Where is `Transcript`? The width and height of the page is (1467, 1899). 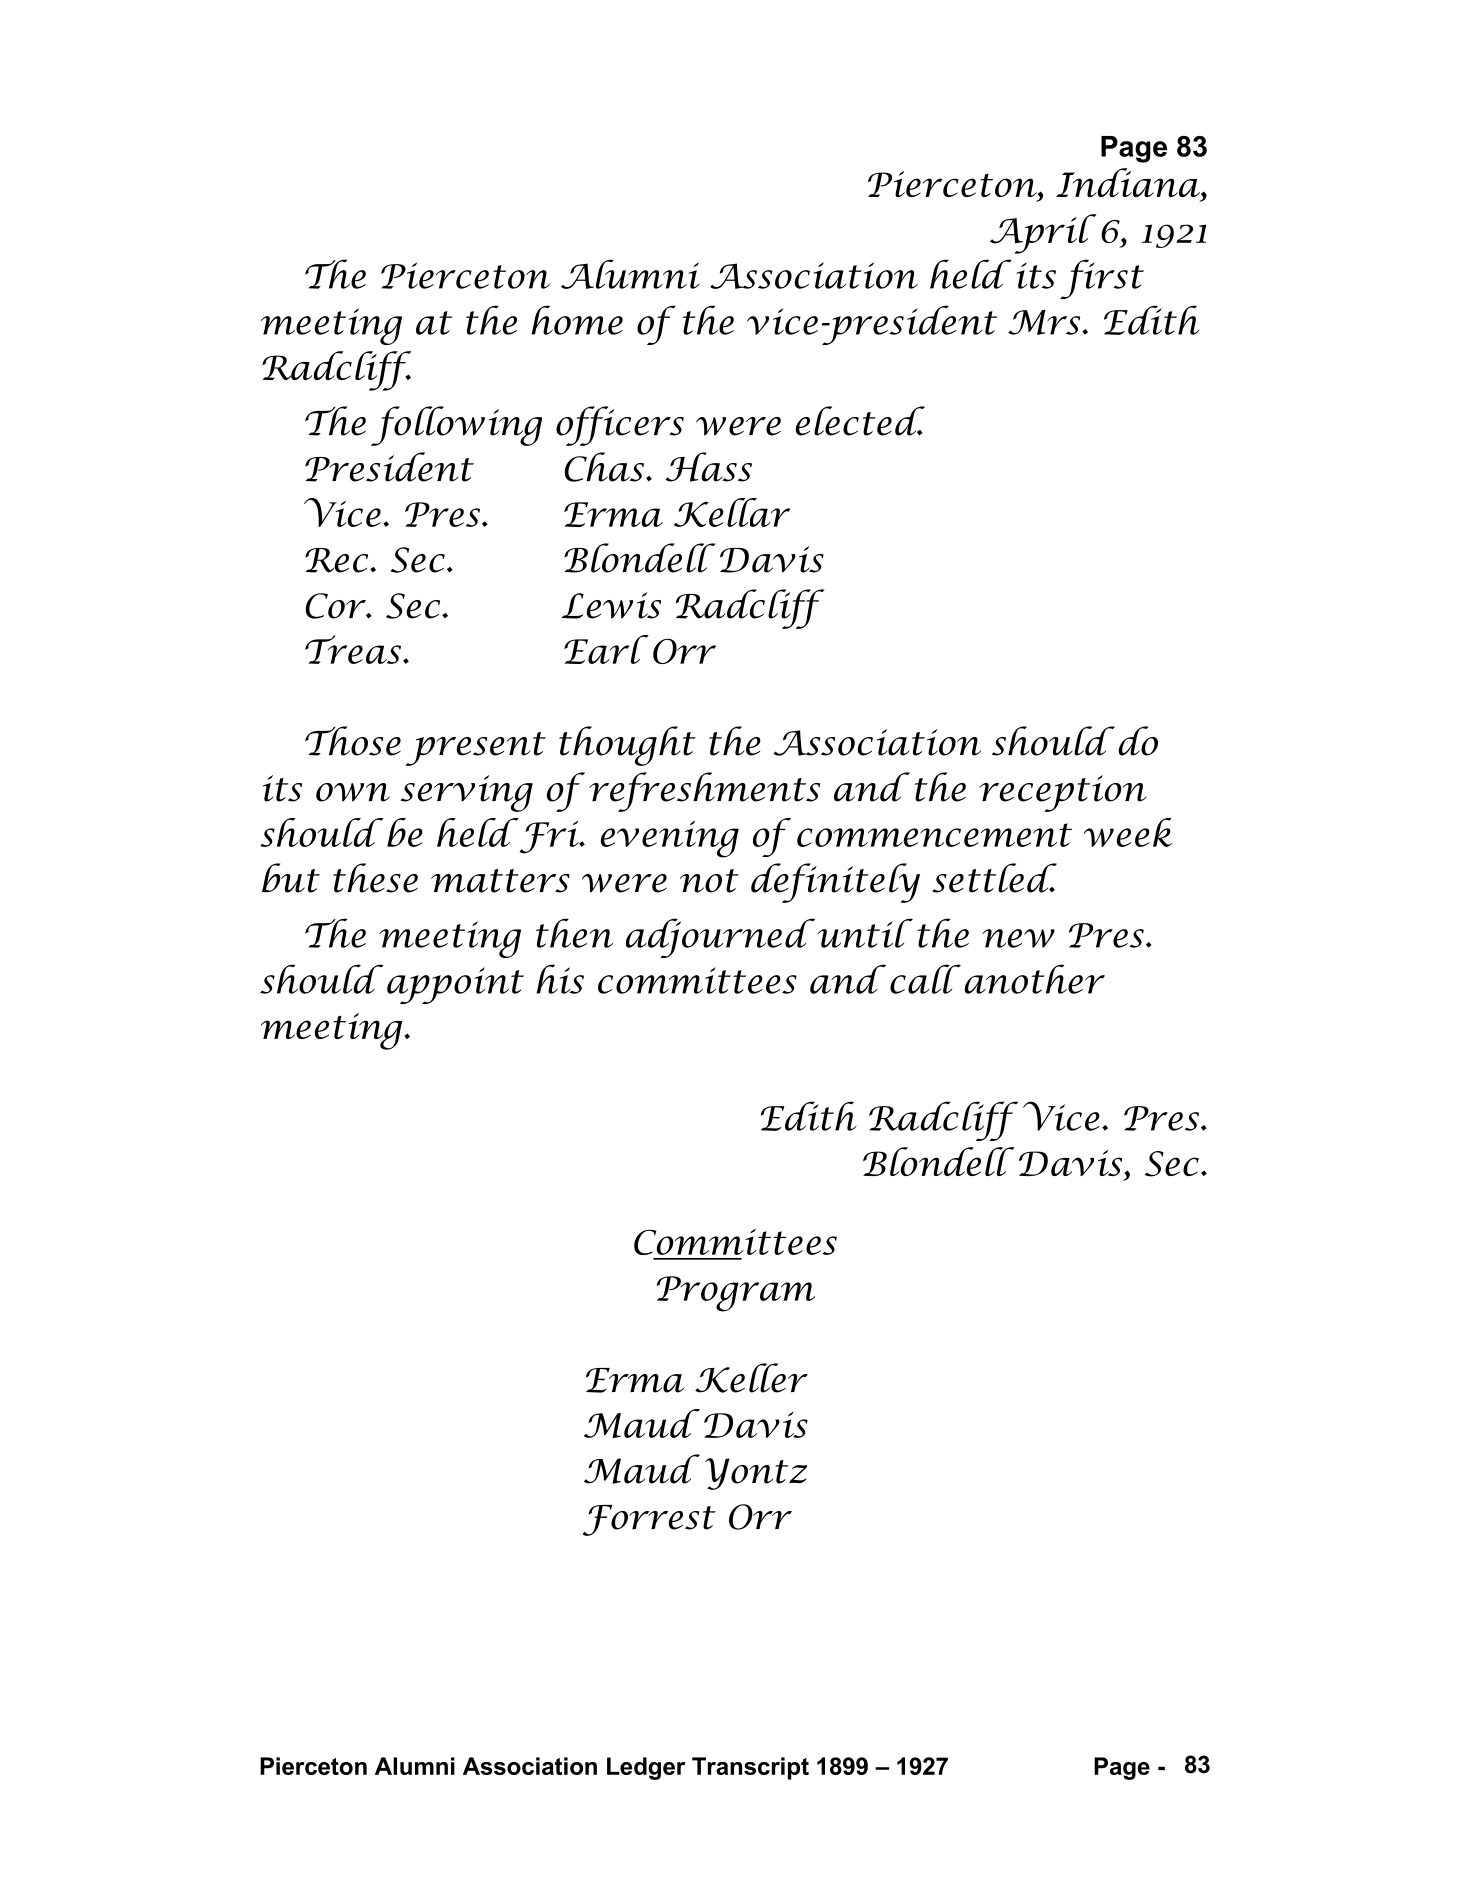
Transcript is located at coordinates (750, 1768).
